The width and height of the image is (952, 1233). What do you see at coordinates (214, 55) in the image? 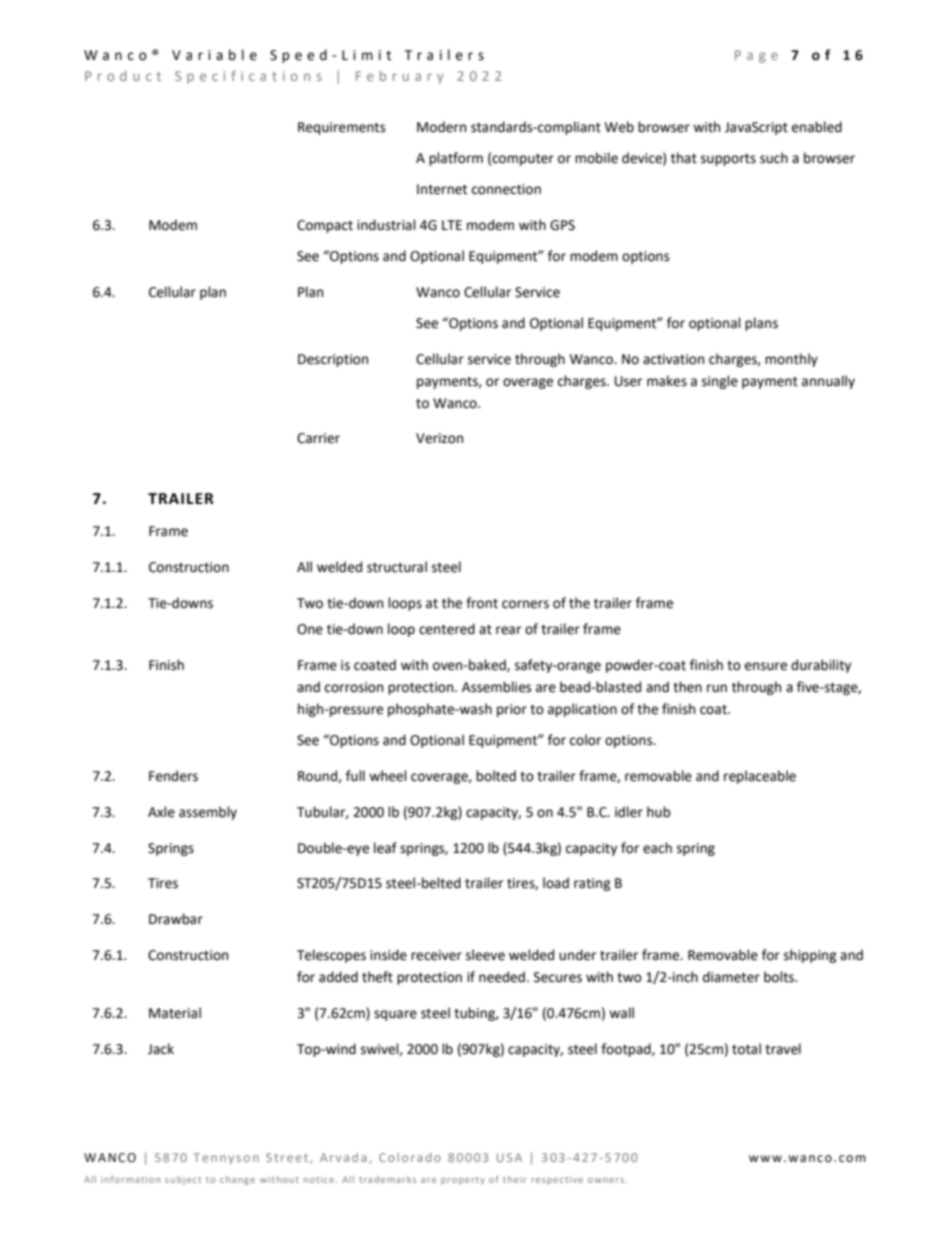
I see `Variable` at bounding box center [214, 55].
